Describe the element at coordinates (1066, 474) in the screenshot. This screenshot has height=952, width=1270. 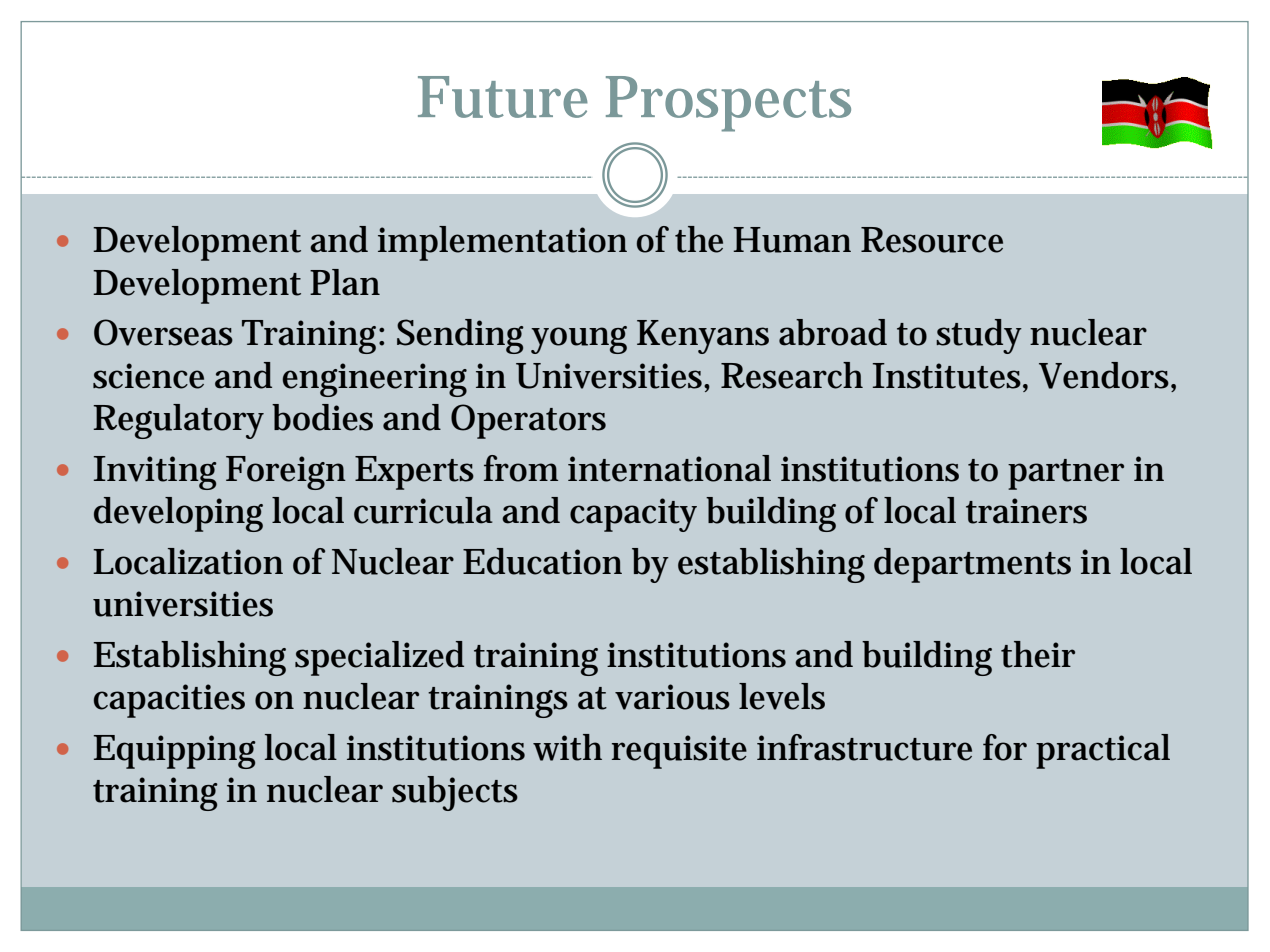
I see `partner` at that location.
